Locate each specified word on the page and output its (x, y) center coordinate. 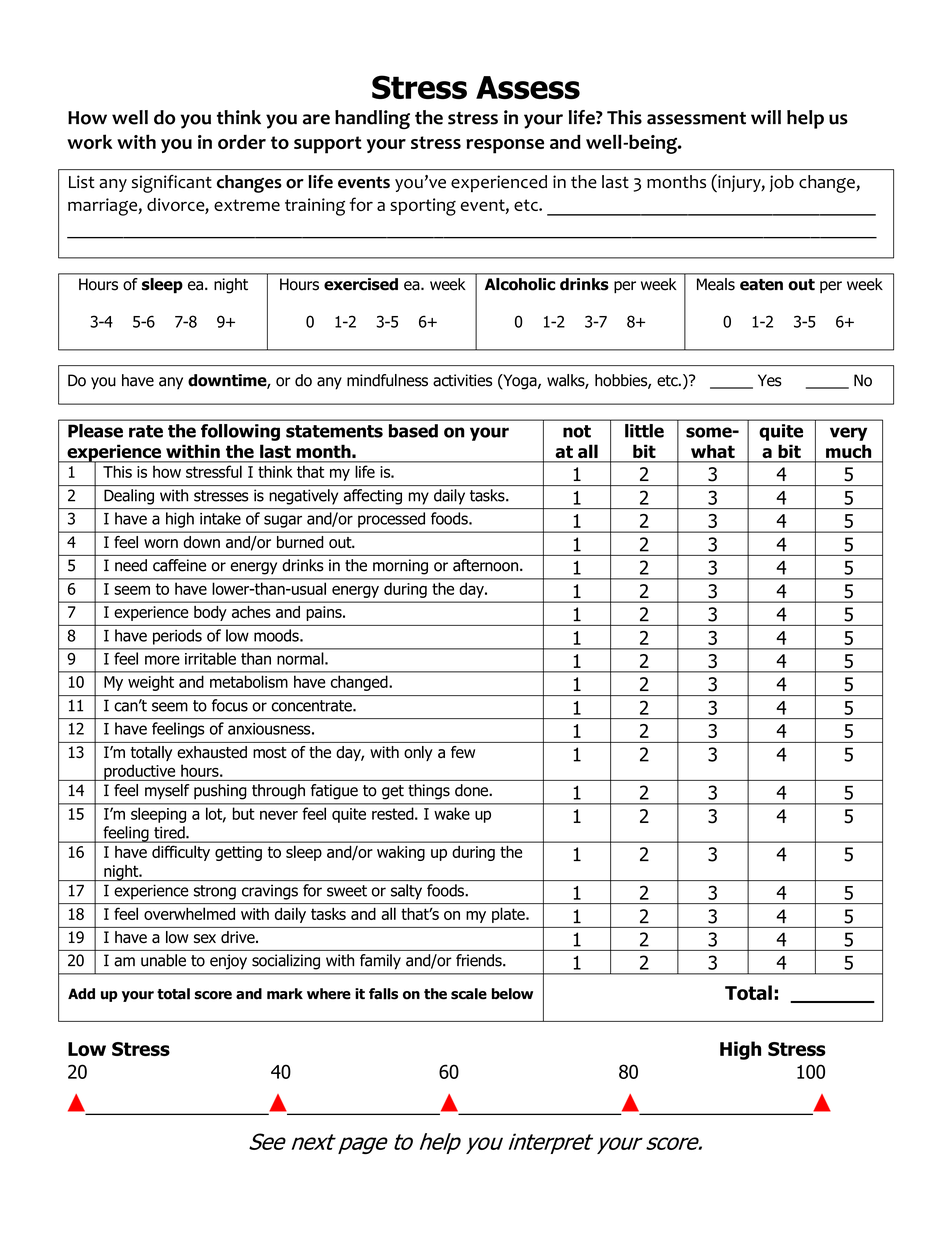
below (512, 994)
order (242, 141)
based (413, 431)
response (505, 146)
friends (480, 960)
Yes (770, 380)
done (472, 790)
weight (151, 683)
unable (163, 960)
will (766, 117)
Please (95, 431)
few (463, 752)
